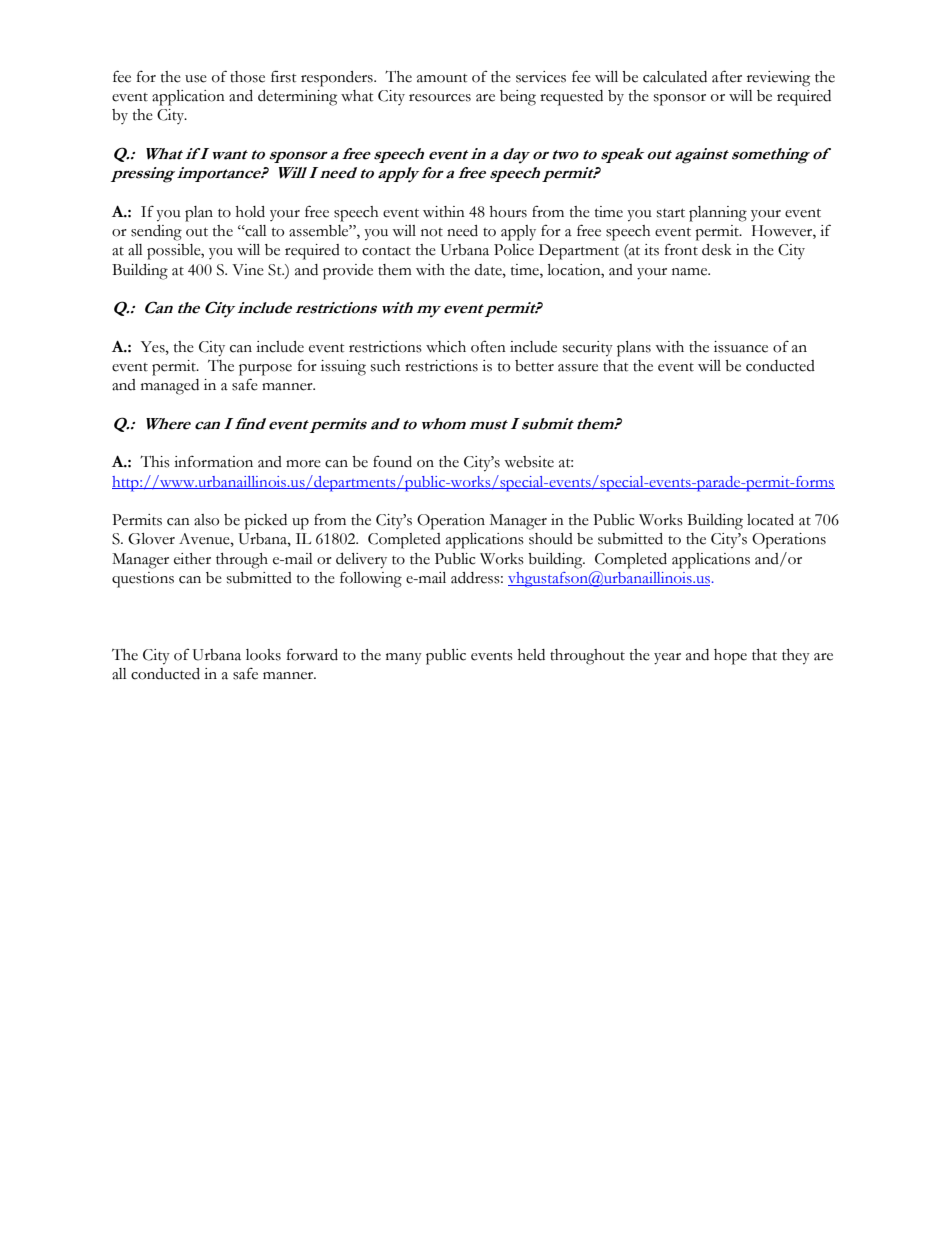  What do you see at coordinates (514, 250) in the page?
I see `Police` at bounding box center [514, 250].
